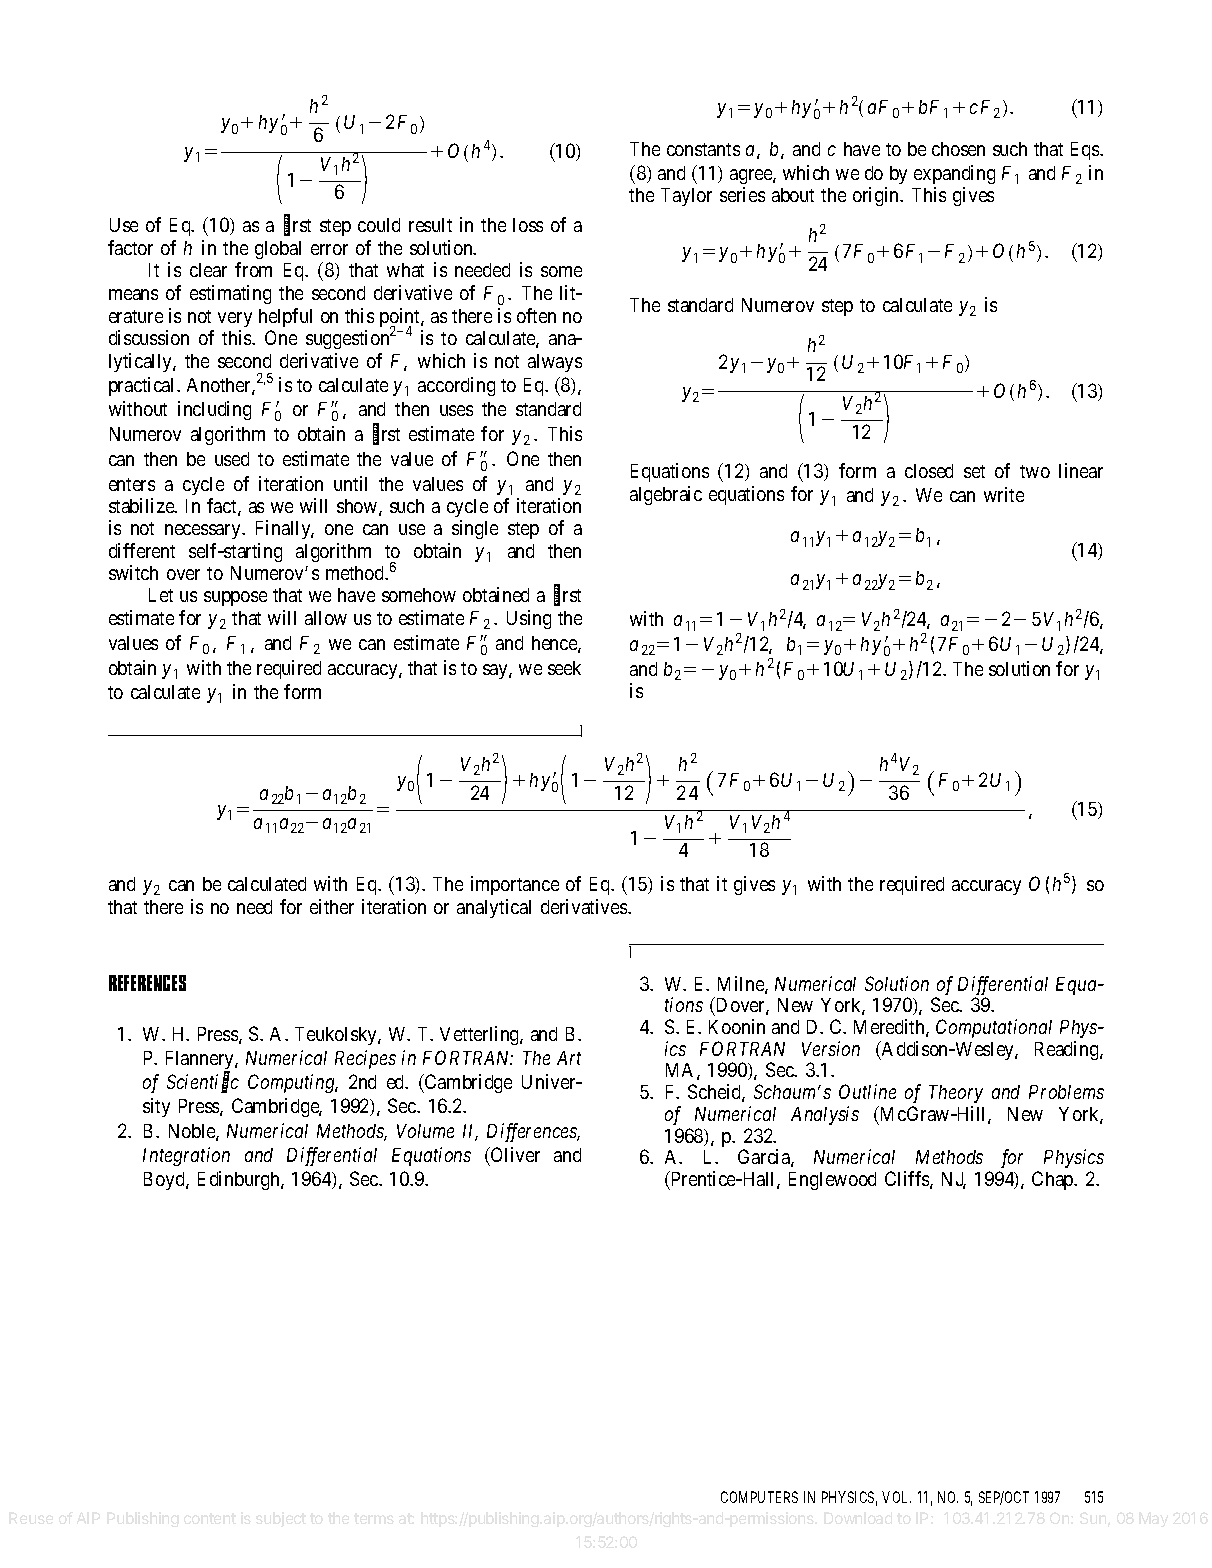 This screenshot has height=1568, width=1212. What do you see at coordinates (759, 1497) in the screenshot?
I see `COMPUTERS` at bounding box center [759, 1497].
